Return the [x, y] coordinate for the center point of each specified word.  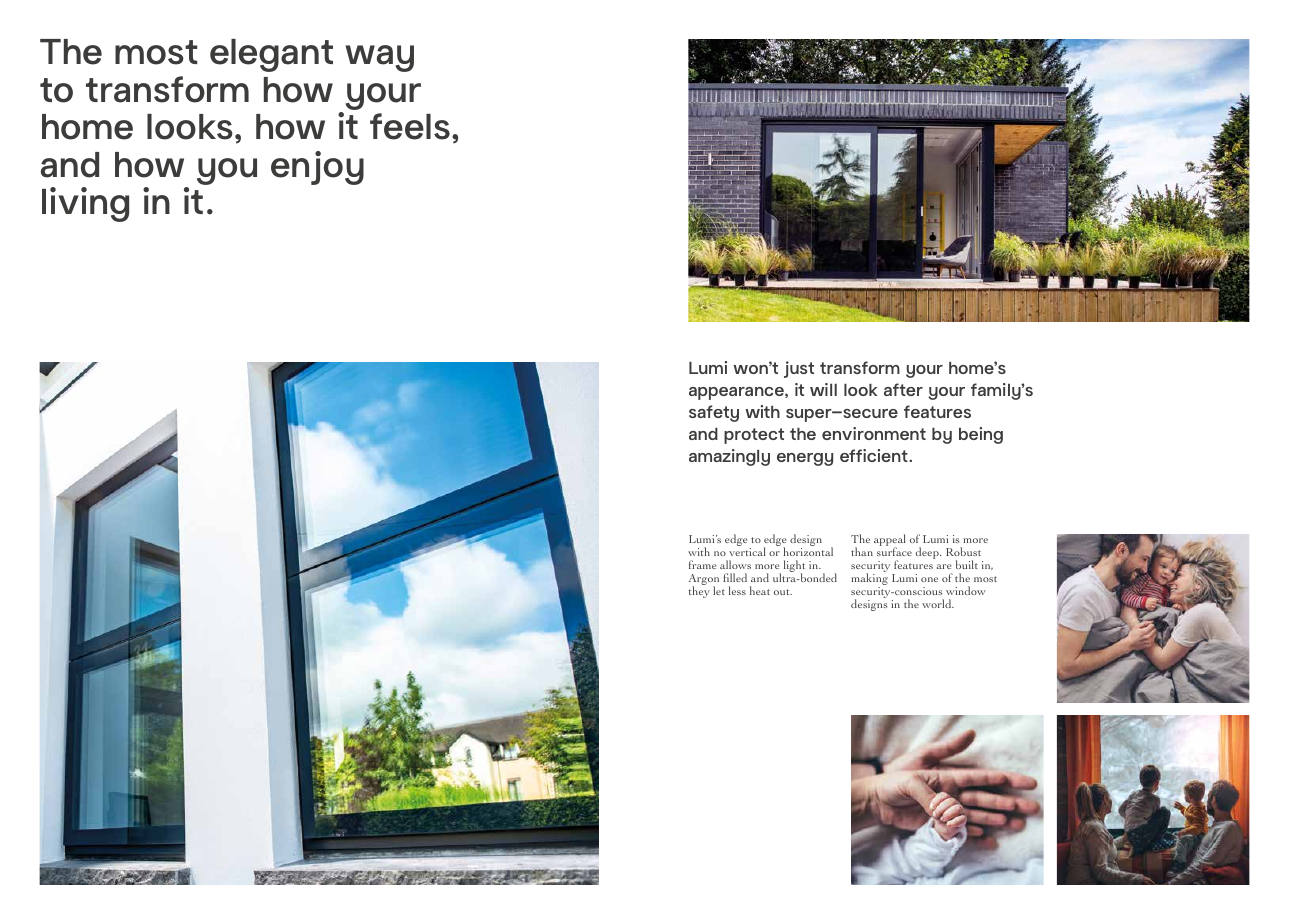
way [379, 58]
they [699, 592]
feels [410, 126]
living [85, 204]
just [799, 369]
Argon [704, 581]
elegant [271, 55]
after [903, 389]
